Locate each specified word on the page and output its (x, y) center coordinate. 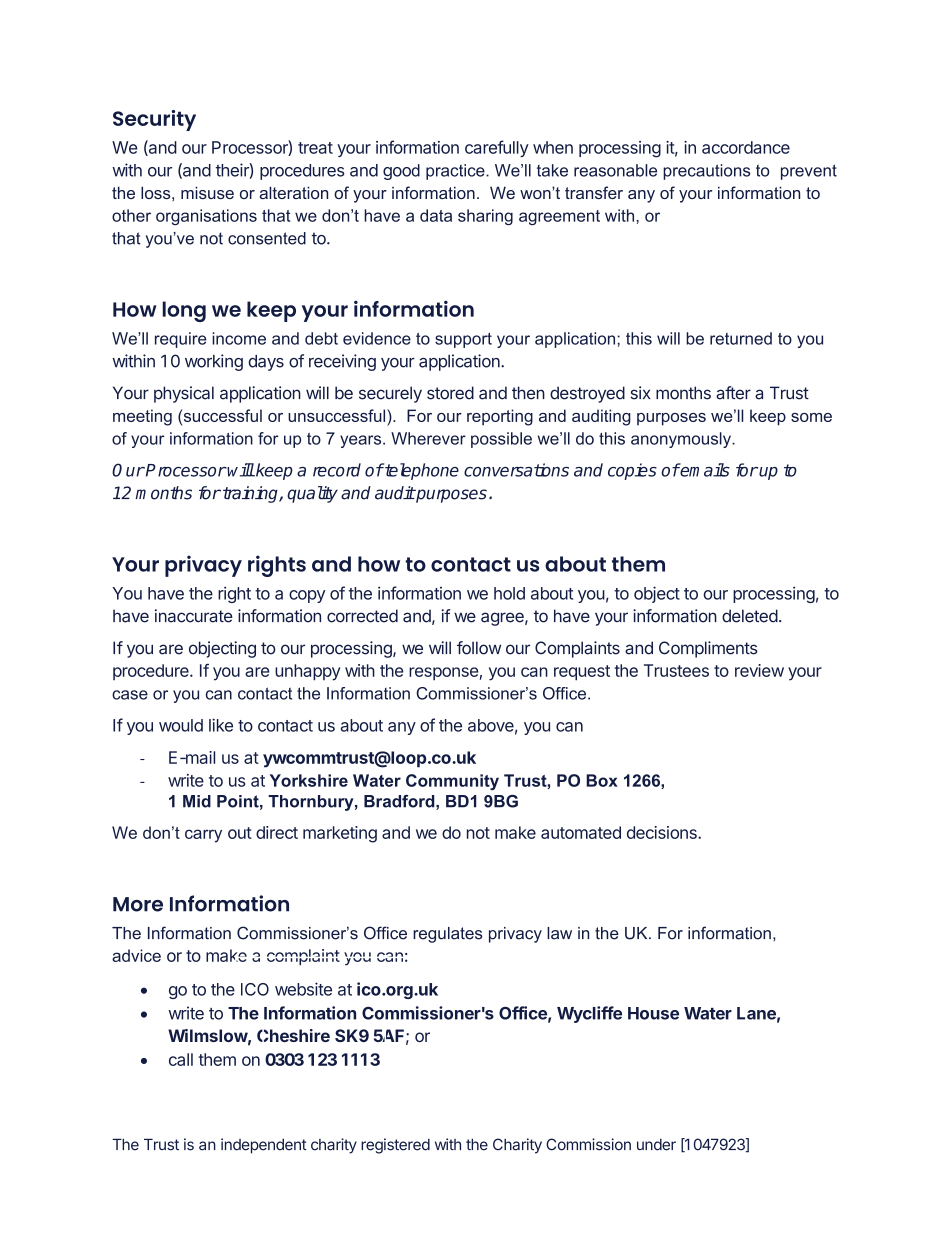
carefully (497, 148)
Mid (197, 801)
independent (264, 1146)
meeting (142, 417)
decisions (663, 832)
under (656, 1145)
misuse (207, 192)
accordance (746, 147)
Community (452, 782)
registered (395, 1146)
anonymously (682, 440)
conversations (516, 470)
